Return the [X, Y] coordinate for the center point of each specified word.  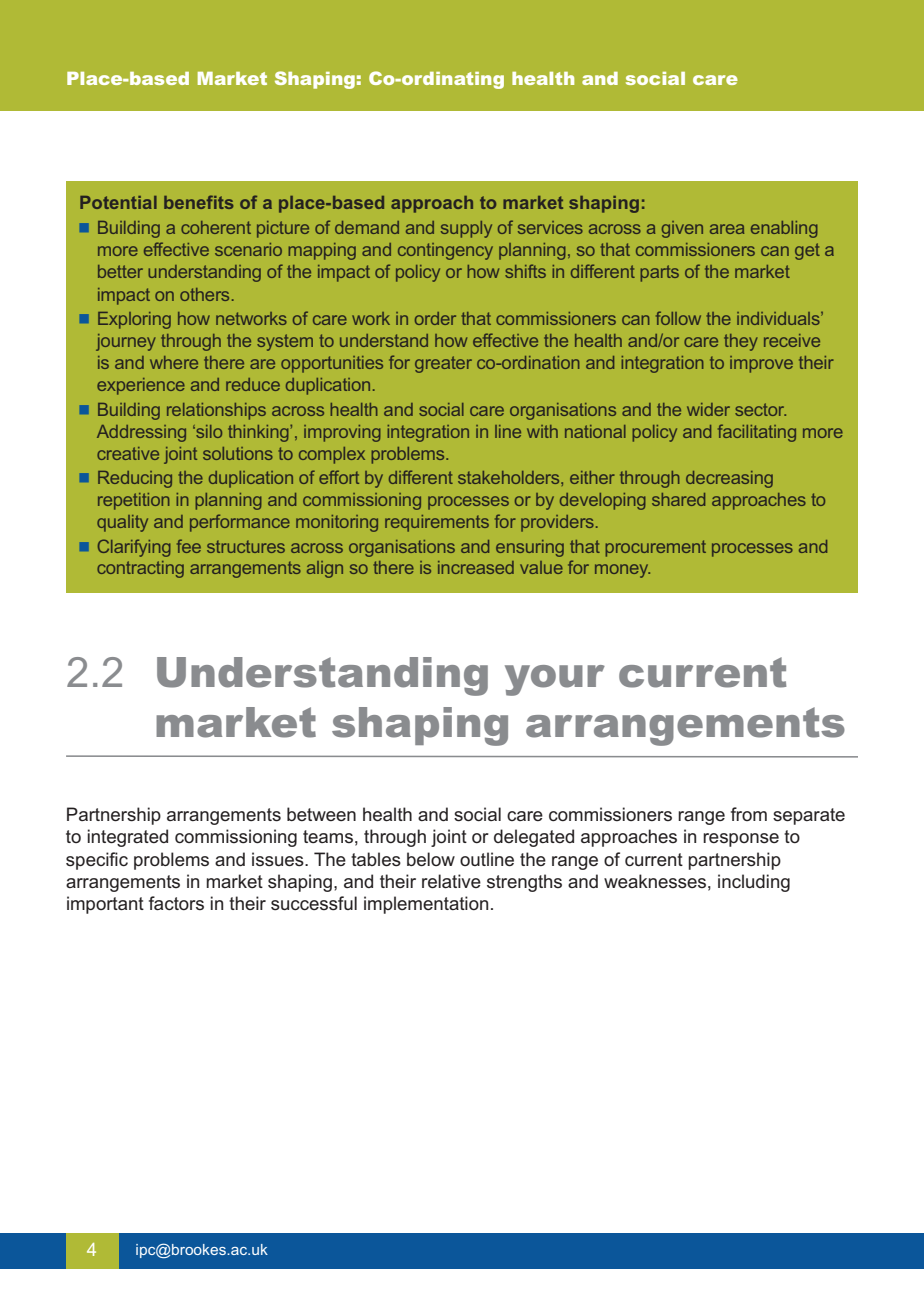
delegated [534, 838]
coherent [216, 227]
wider [708, 409]
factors [176, 903]
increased [476, 567]
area [727, 229]
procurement [655, 548]
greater [443, 364]
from [749, 814]
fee [189, 546]
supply [466, 229]
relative [451, 881]
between [321, 814]
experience [141, 386]
